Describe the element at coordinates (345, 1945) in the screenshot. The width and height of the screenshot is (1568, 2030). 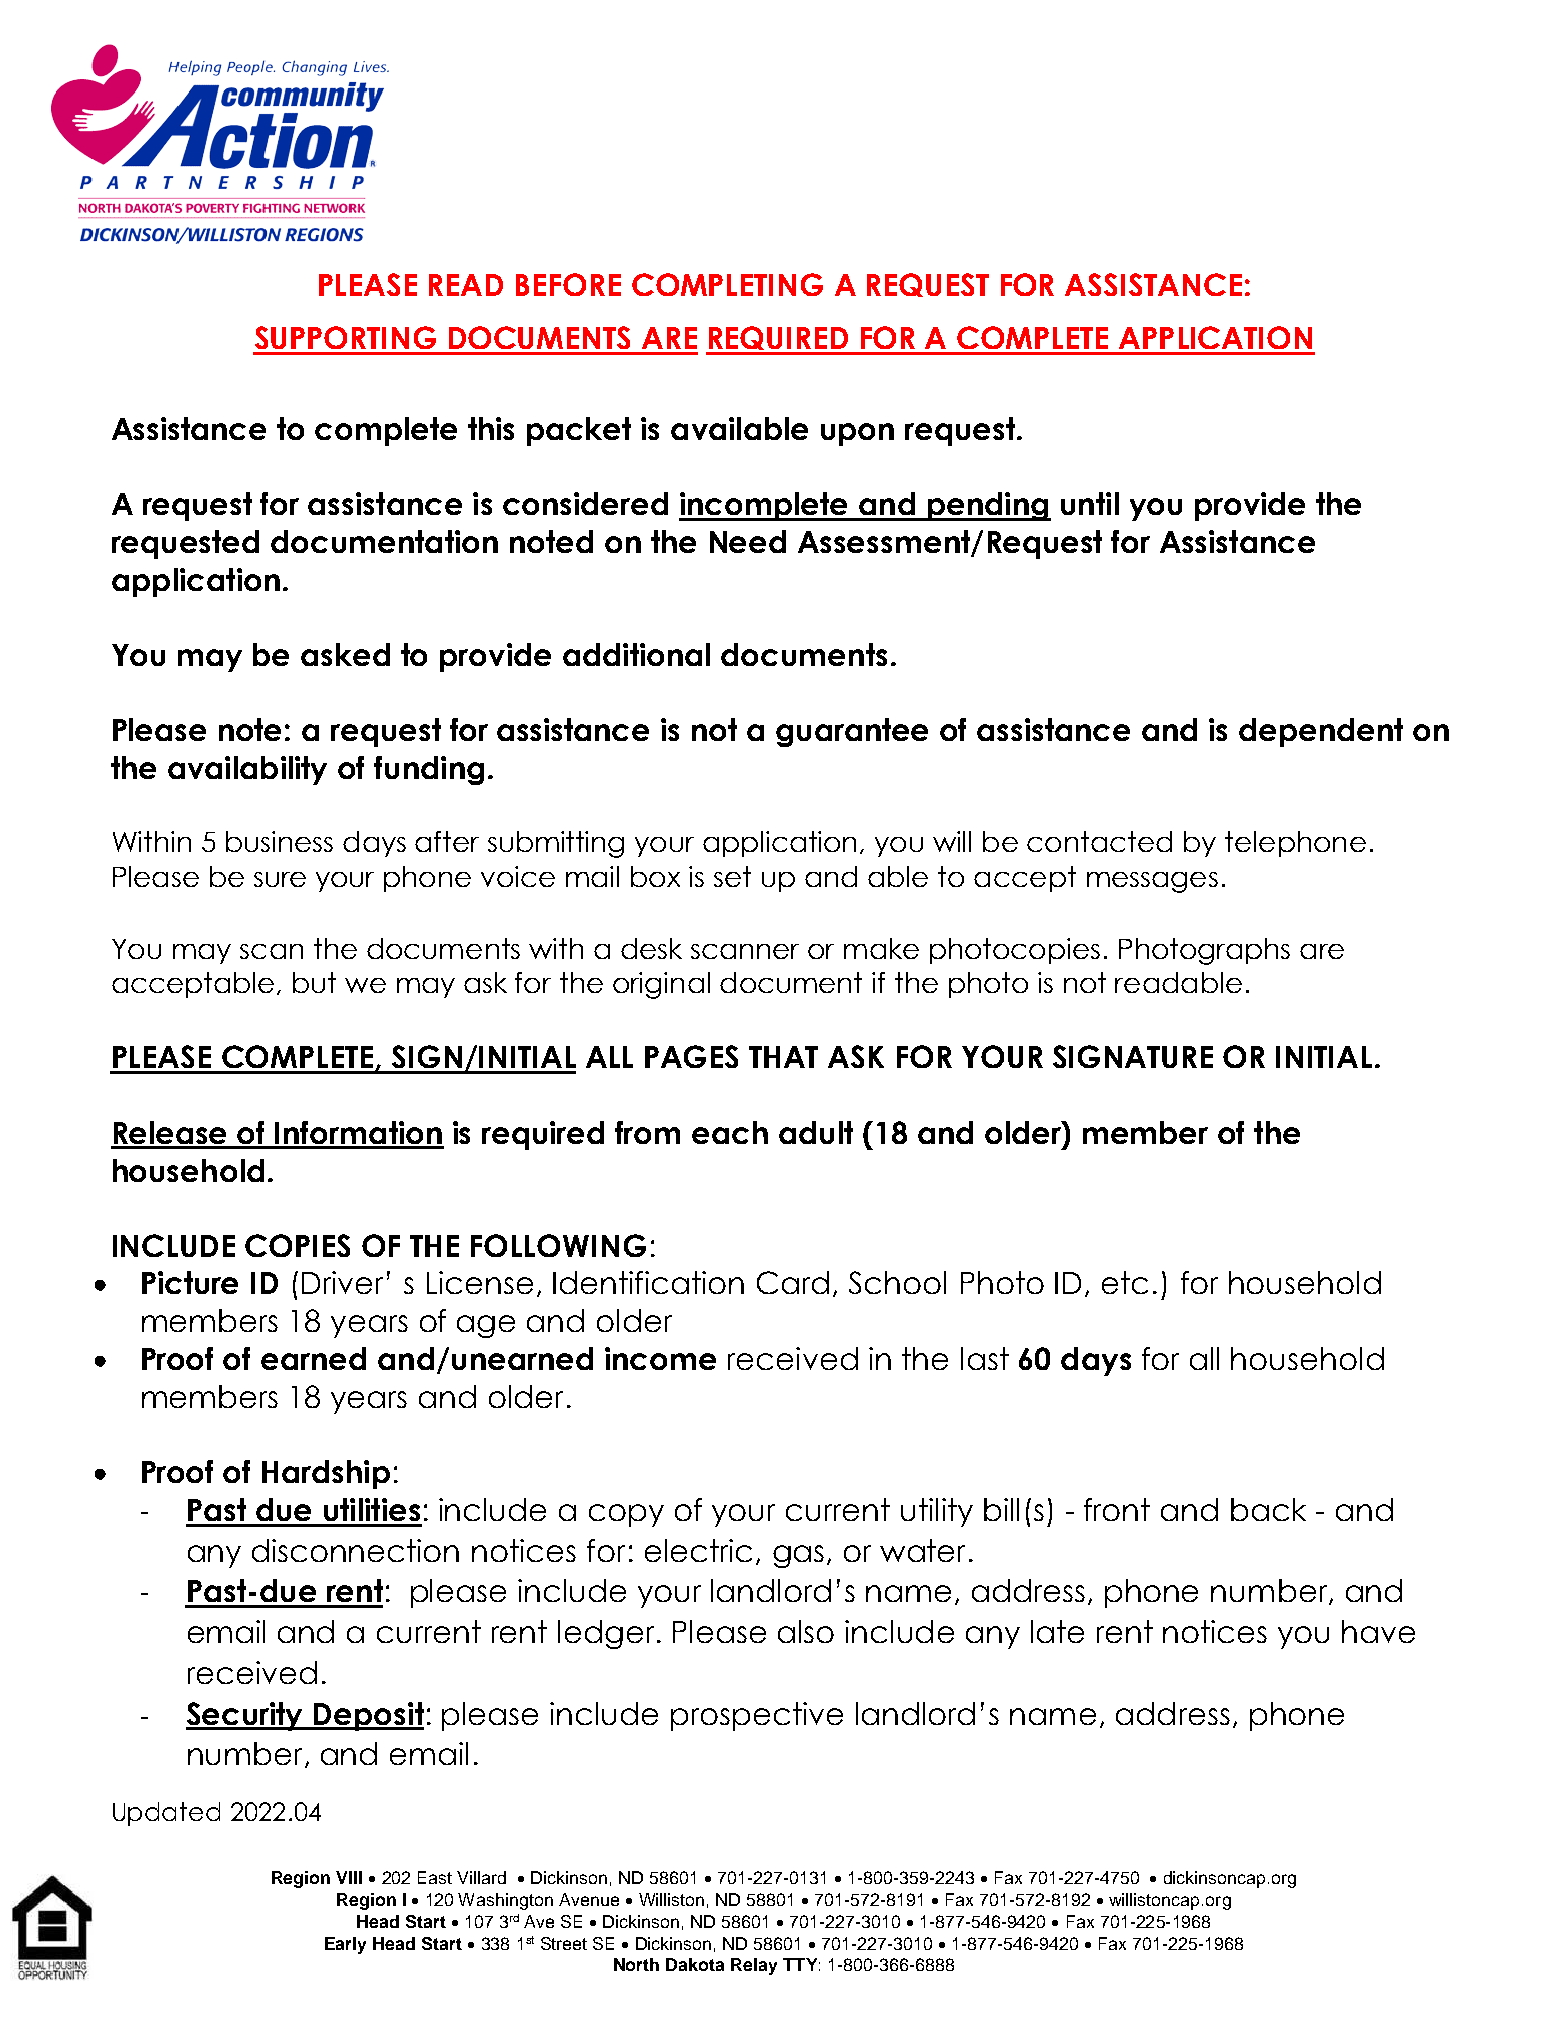
I see `Early` at that location.
